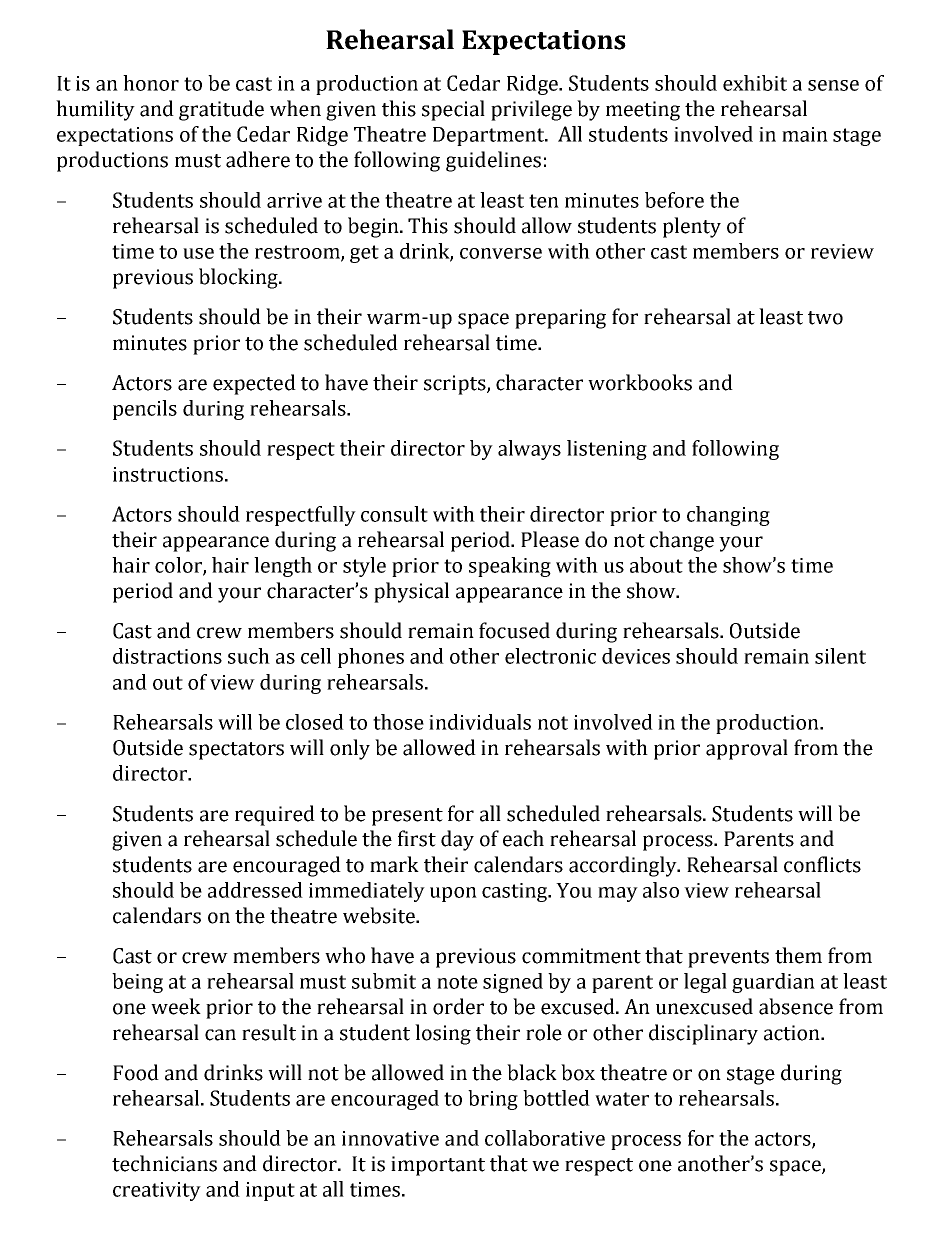 The width and height of the page is (952, 1233). I want to click on gratitude, so click(221, 110).
